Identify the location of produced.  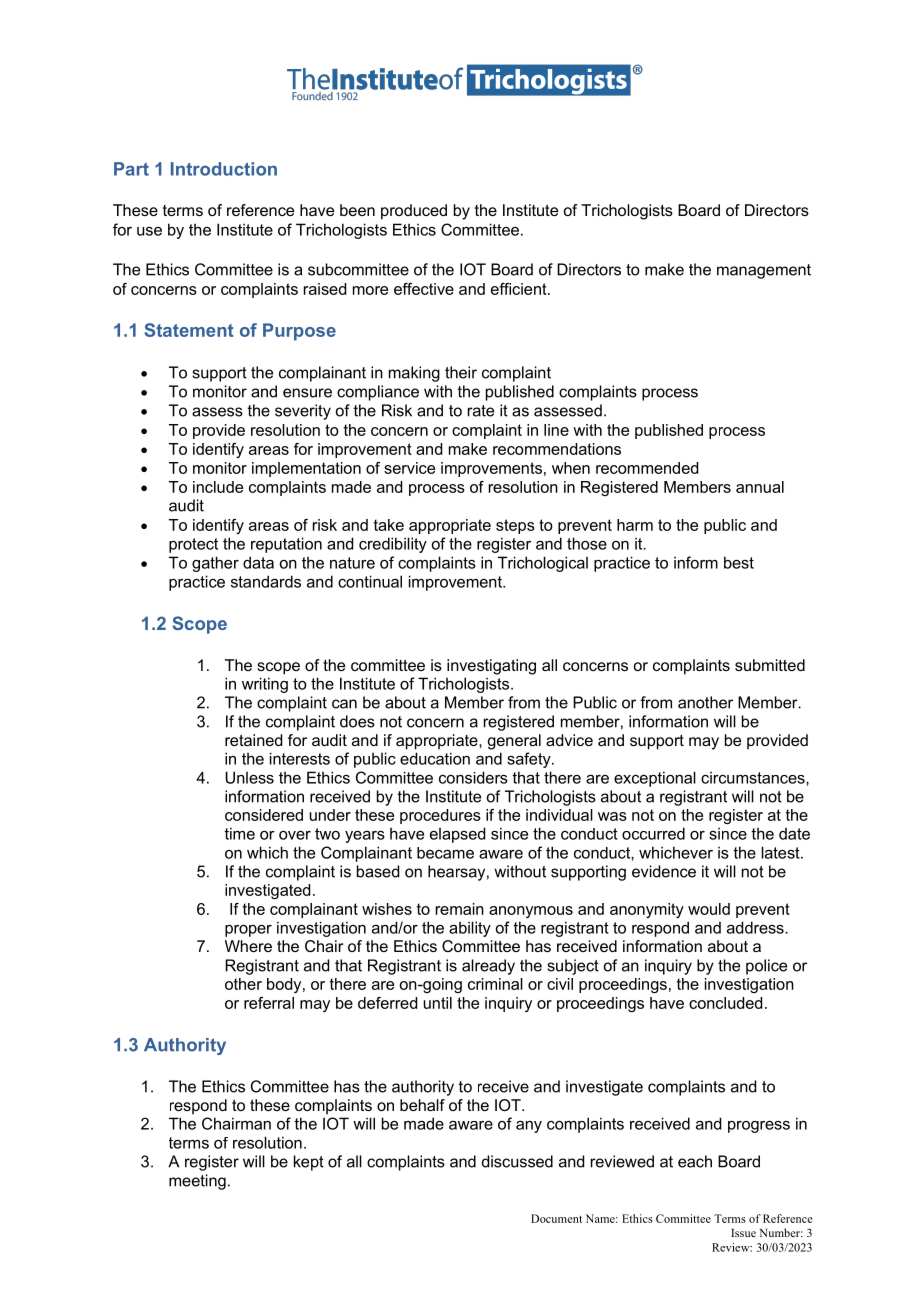
(414, 212).
